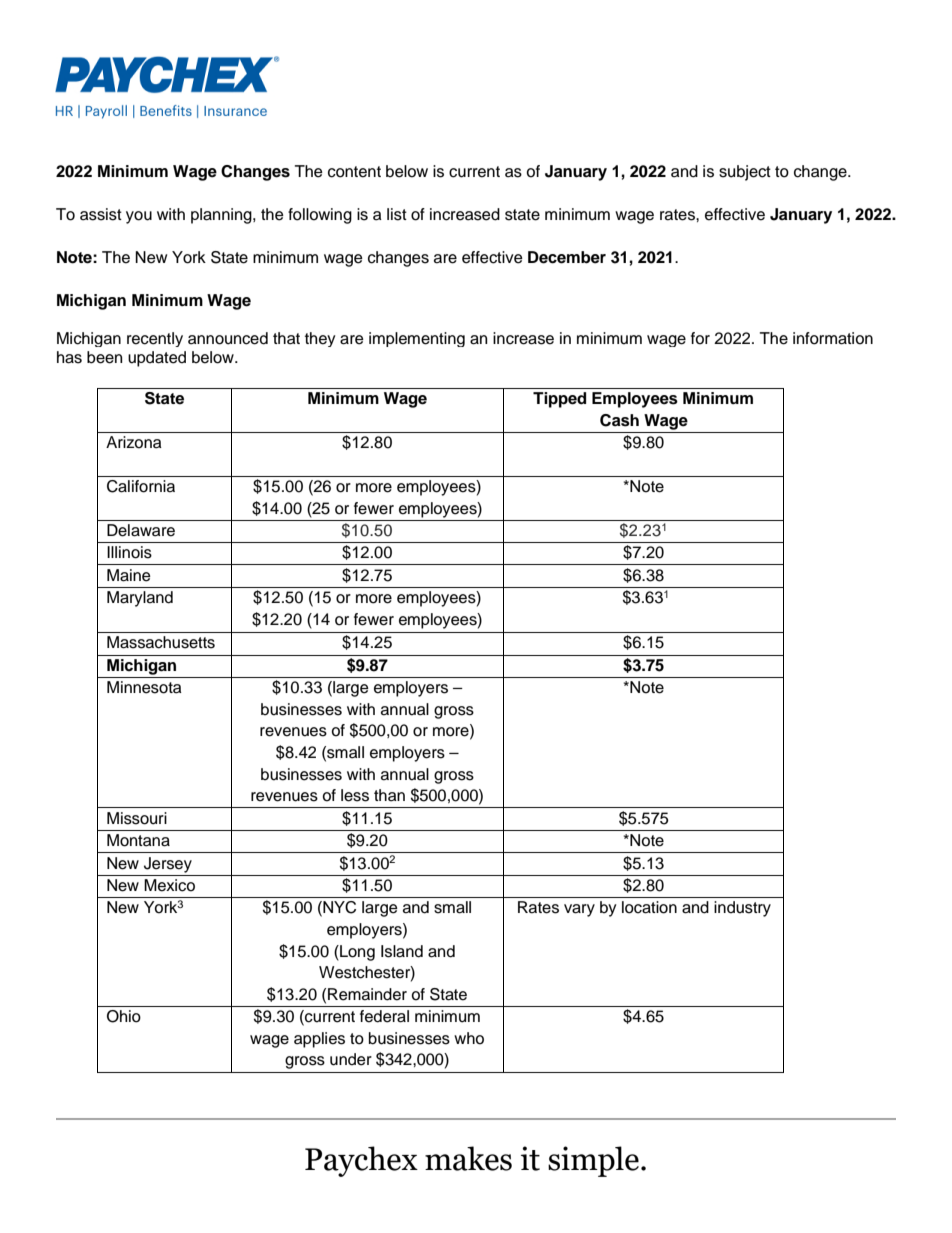 Image resolution: width=952 pixels, height=1233 pixels. What do you see at coordinates (389, 795) in the image?
I see `than` at bounding box center [389, 795].
